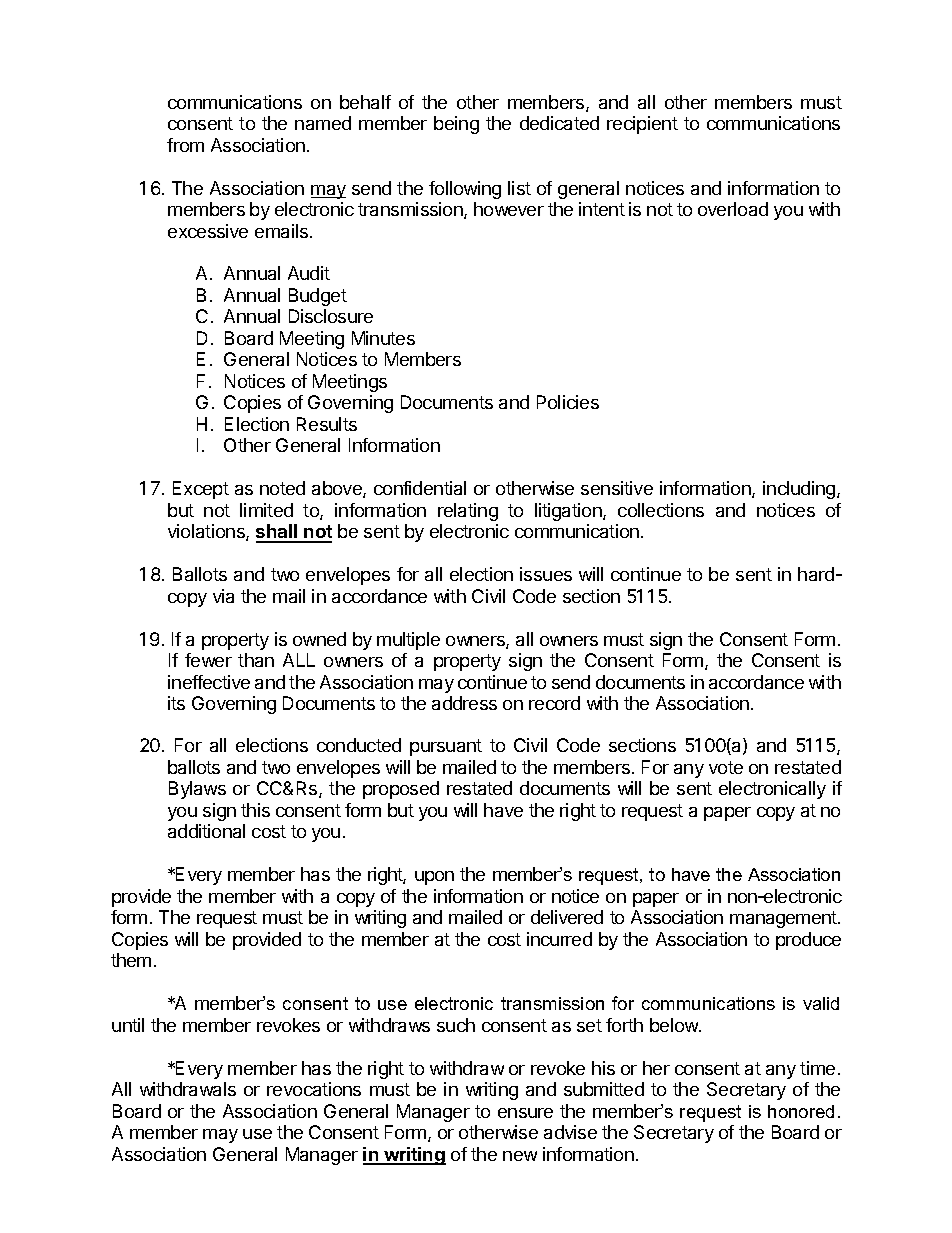 The image size is (952, 1233). What do you see at coordinates (456, 125) in the screenshot?
I see `being` at bounding box center [456, 125].
